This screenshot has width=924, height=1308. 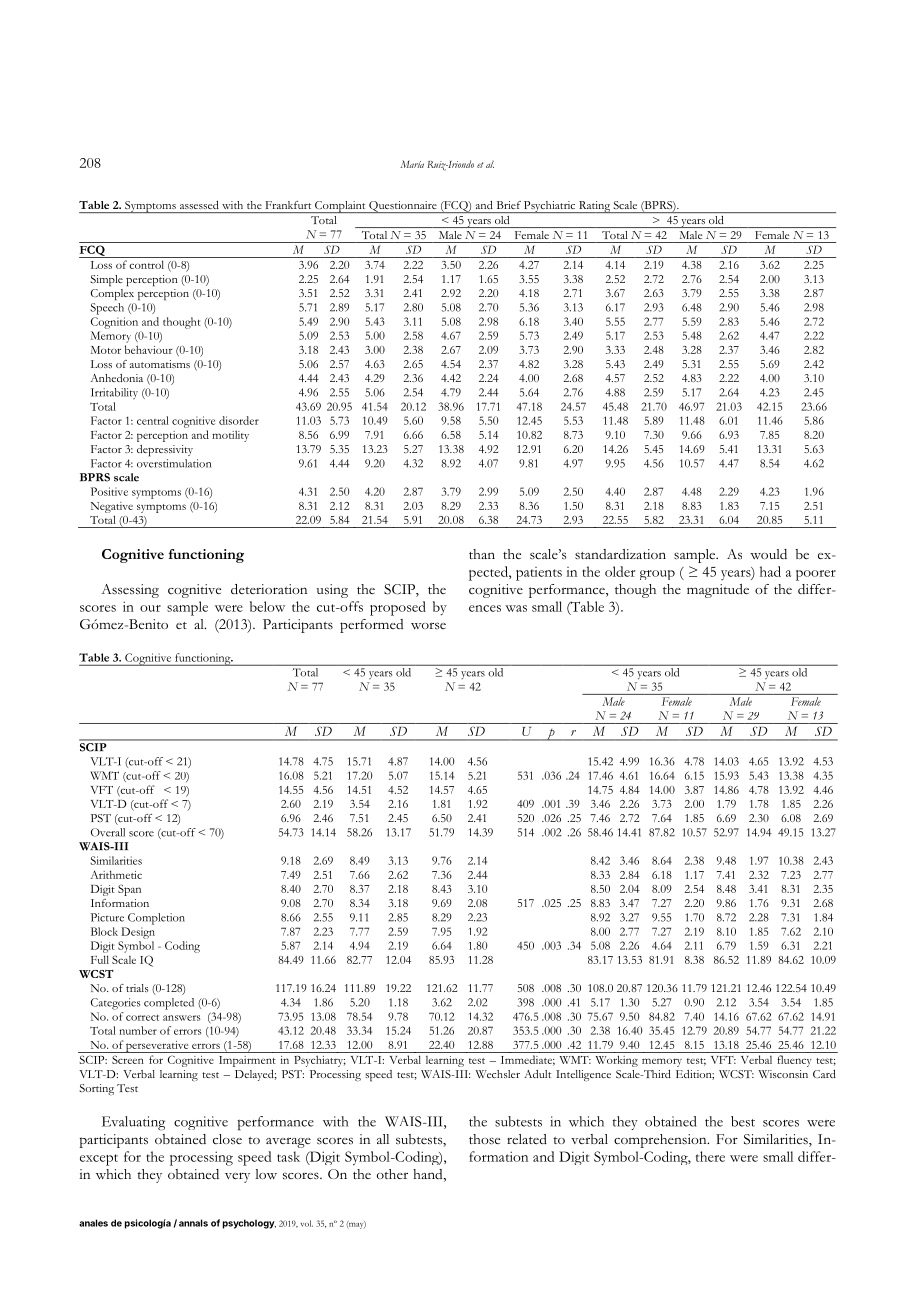 I want to click on there, so click(x=710, y=1156).
